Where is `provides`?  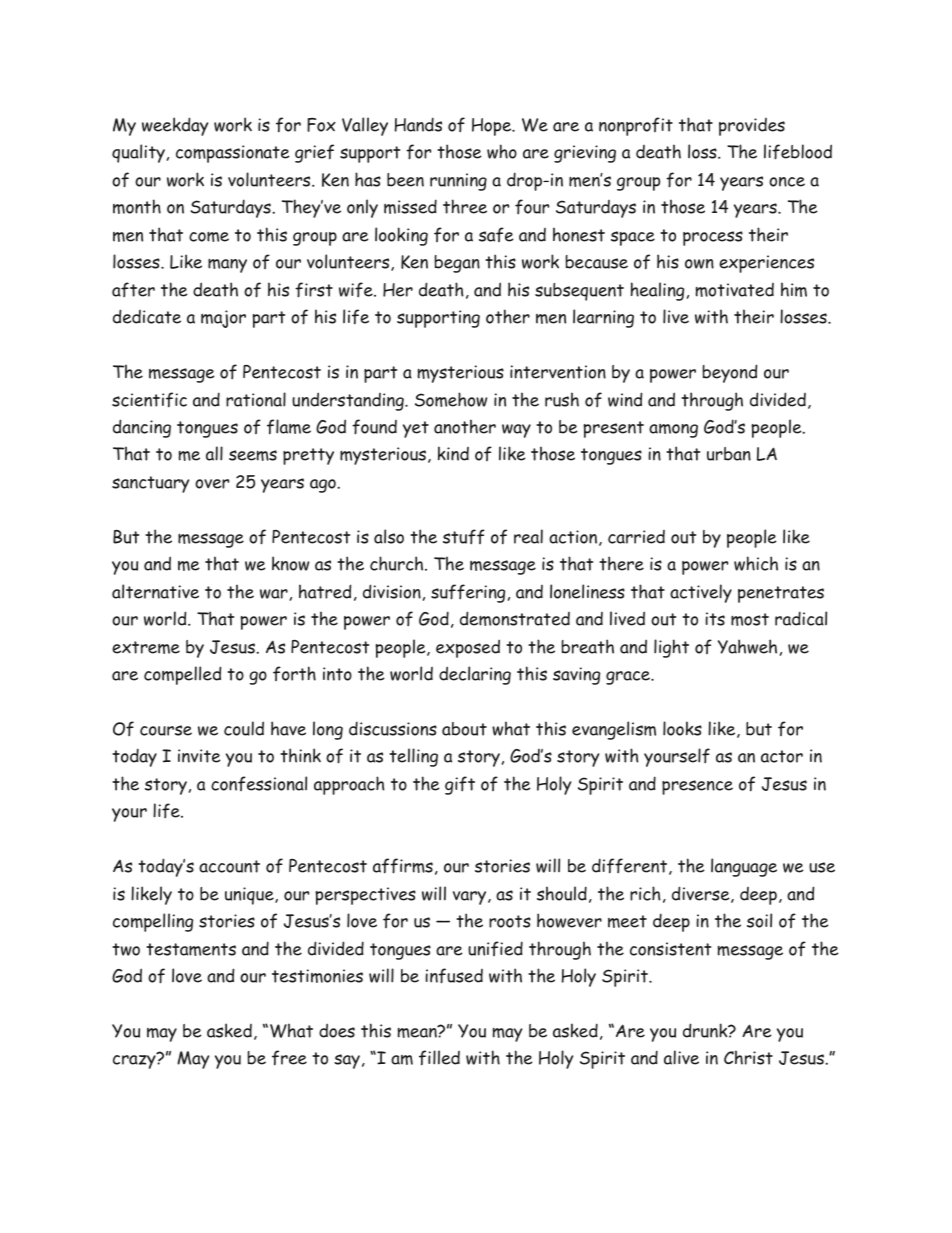 provides is located at coordinates (752, 127).
